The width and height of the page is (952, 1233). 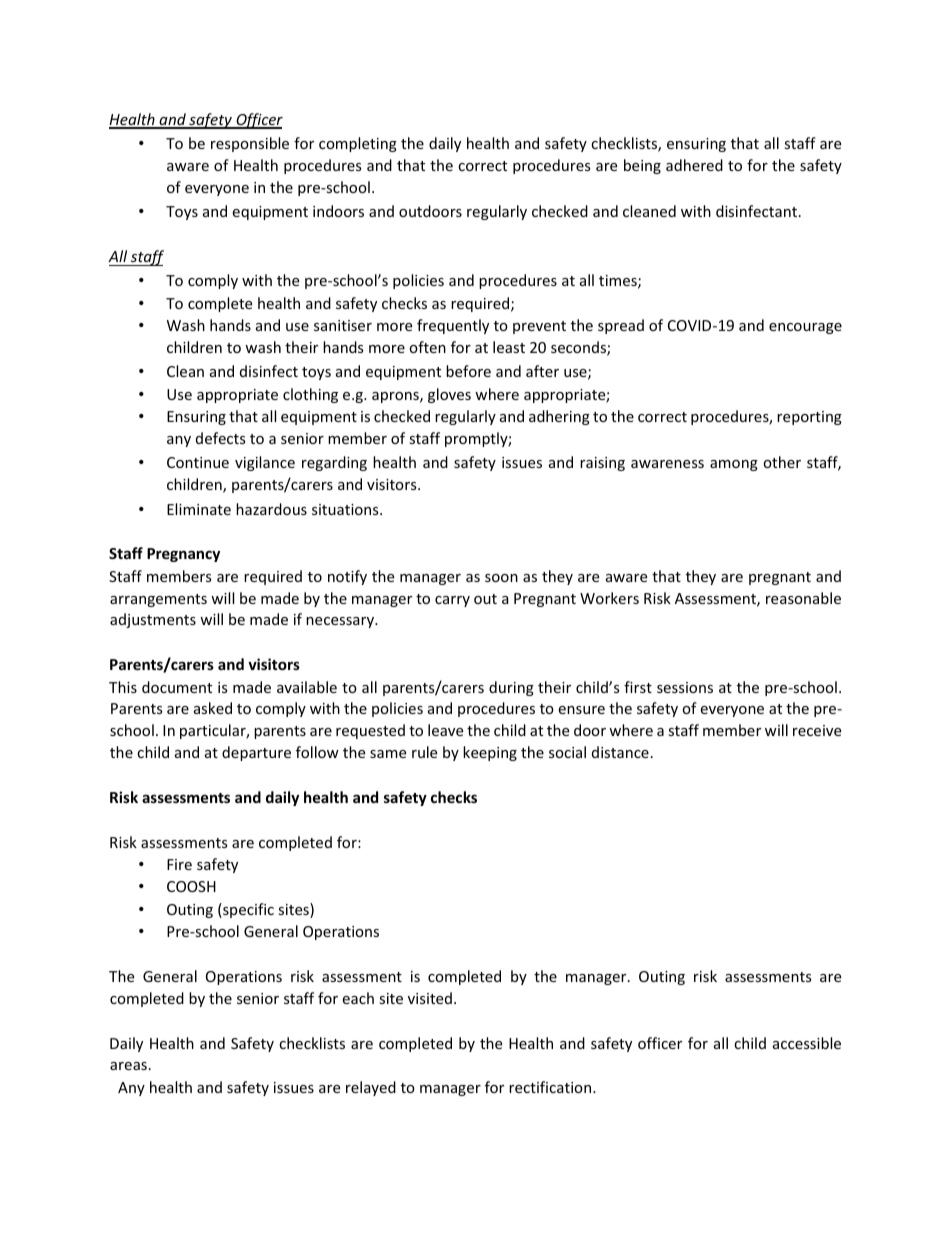 What do you see at coordinates (805, 328) in the page?
I see `encourage` at bounding box center [805, 328].
